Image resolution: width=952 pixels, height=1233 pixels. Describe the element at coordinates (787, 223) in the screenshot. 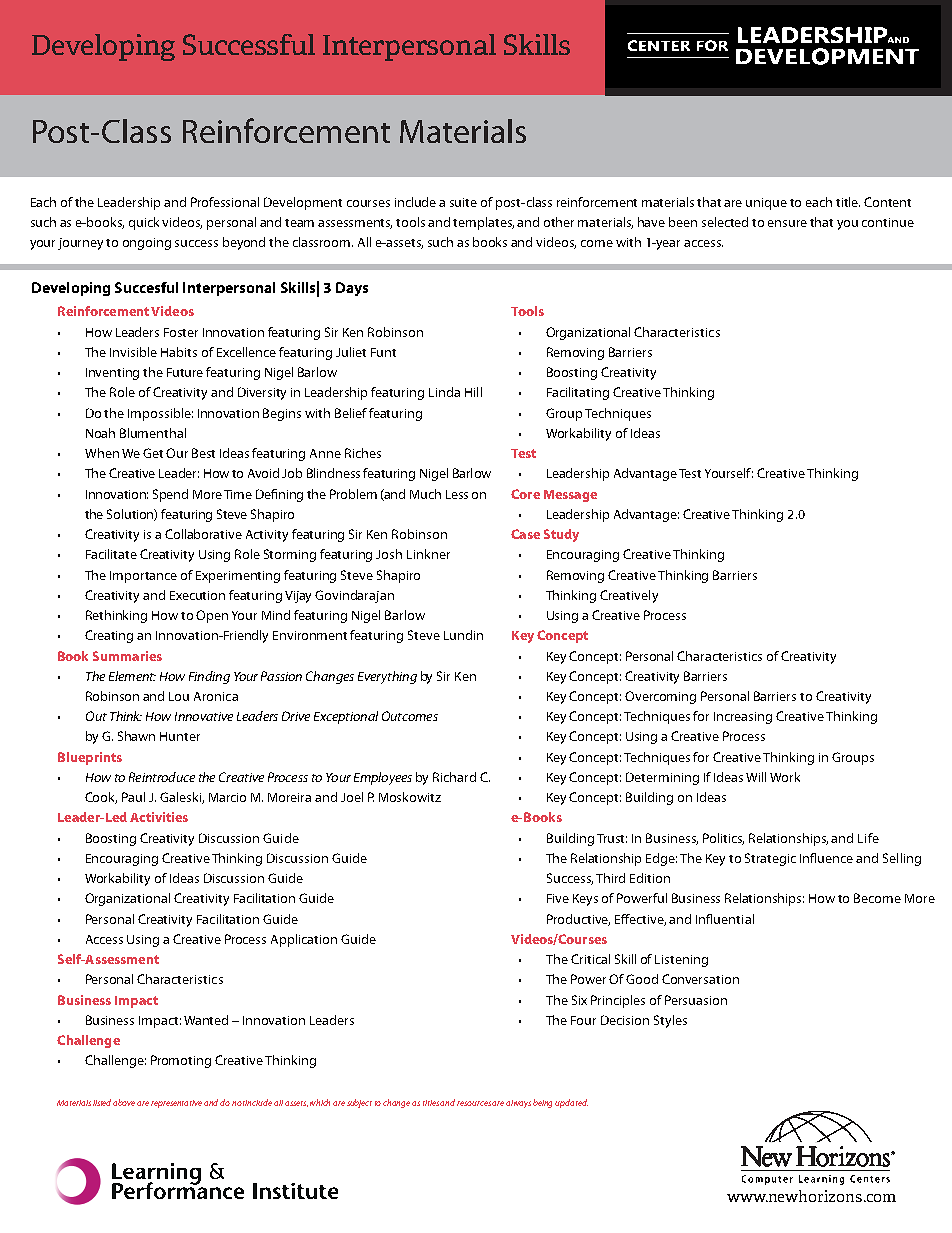

I see `ensure` at that location.
